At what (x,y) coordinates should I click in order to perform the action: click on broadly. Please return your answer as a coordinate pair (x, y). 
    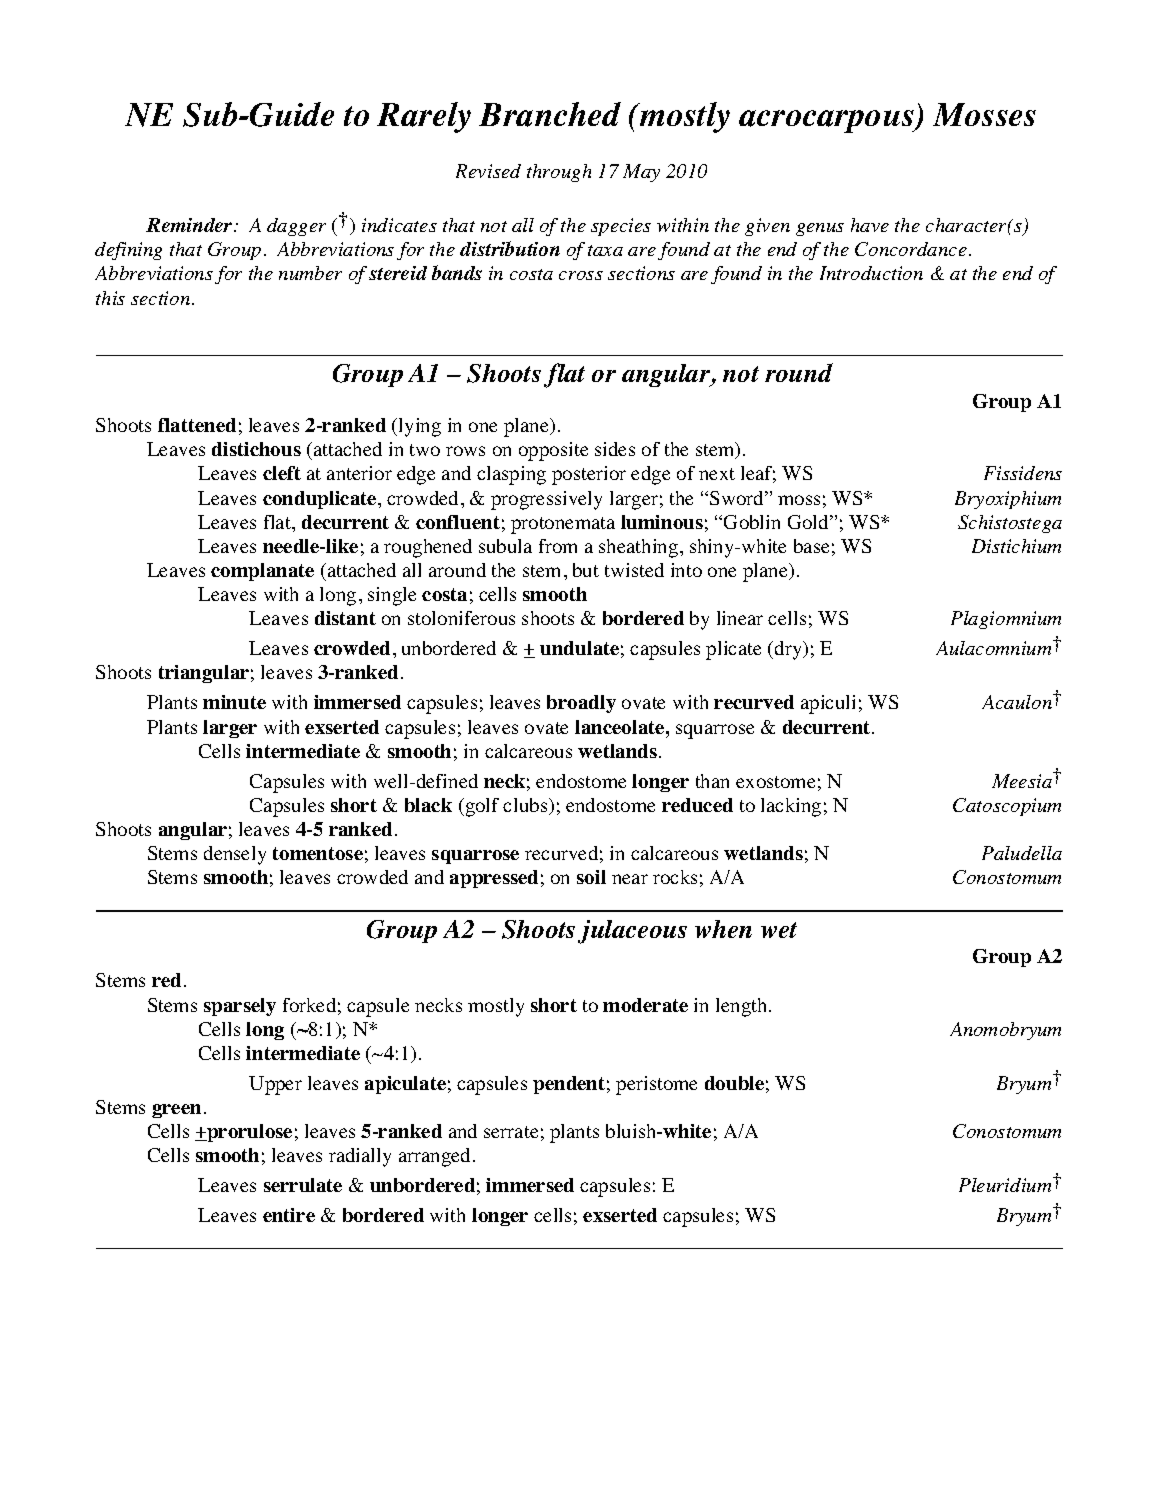
    Looking at the image, I should click on (581, 704).
